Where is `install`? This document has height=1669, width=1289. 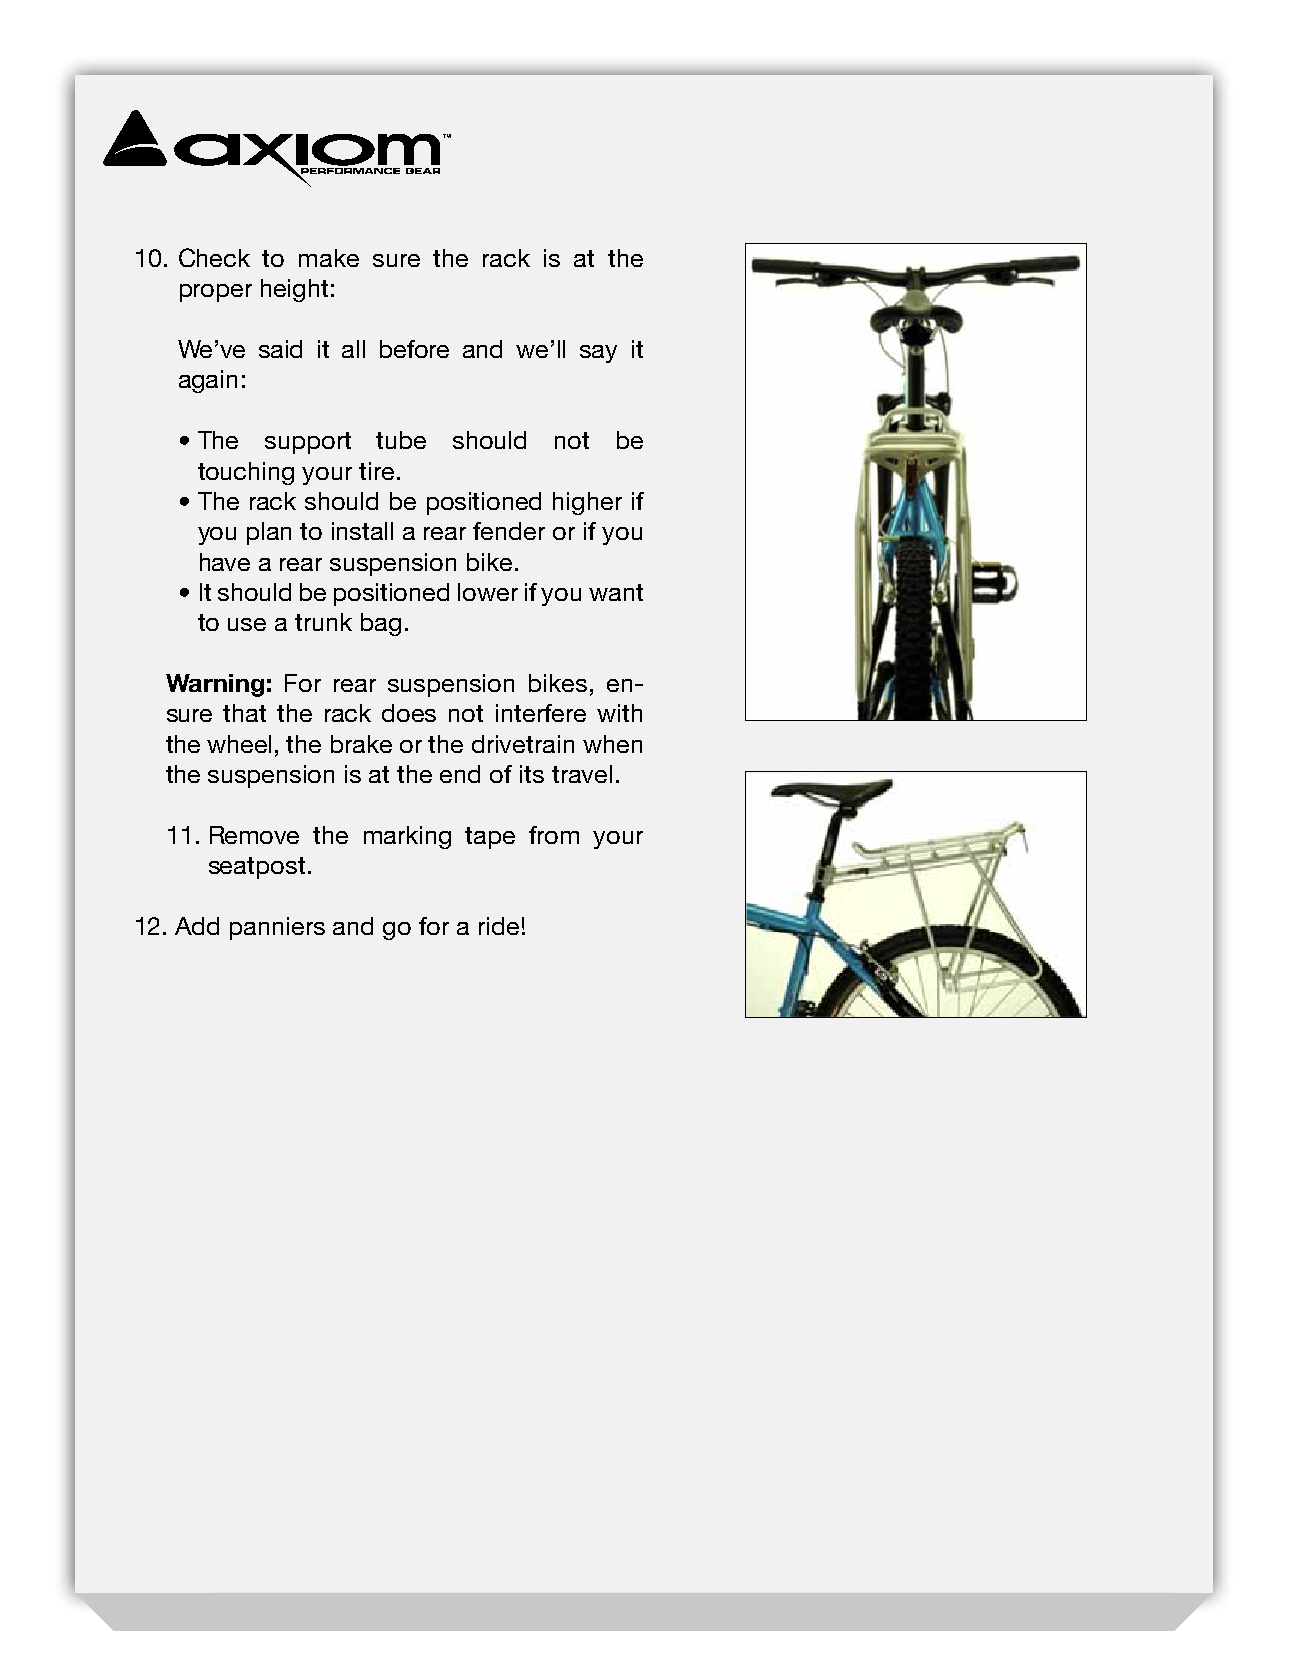 install is located at coordinates (362, 531).
